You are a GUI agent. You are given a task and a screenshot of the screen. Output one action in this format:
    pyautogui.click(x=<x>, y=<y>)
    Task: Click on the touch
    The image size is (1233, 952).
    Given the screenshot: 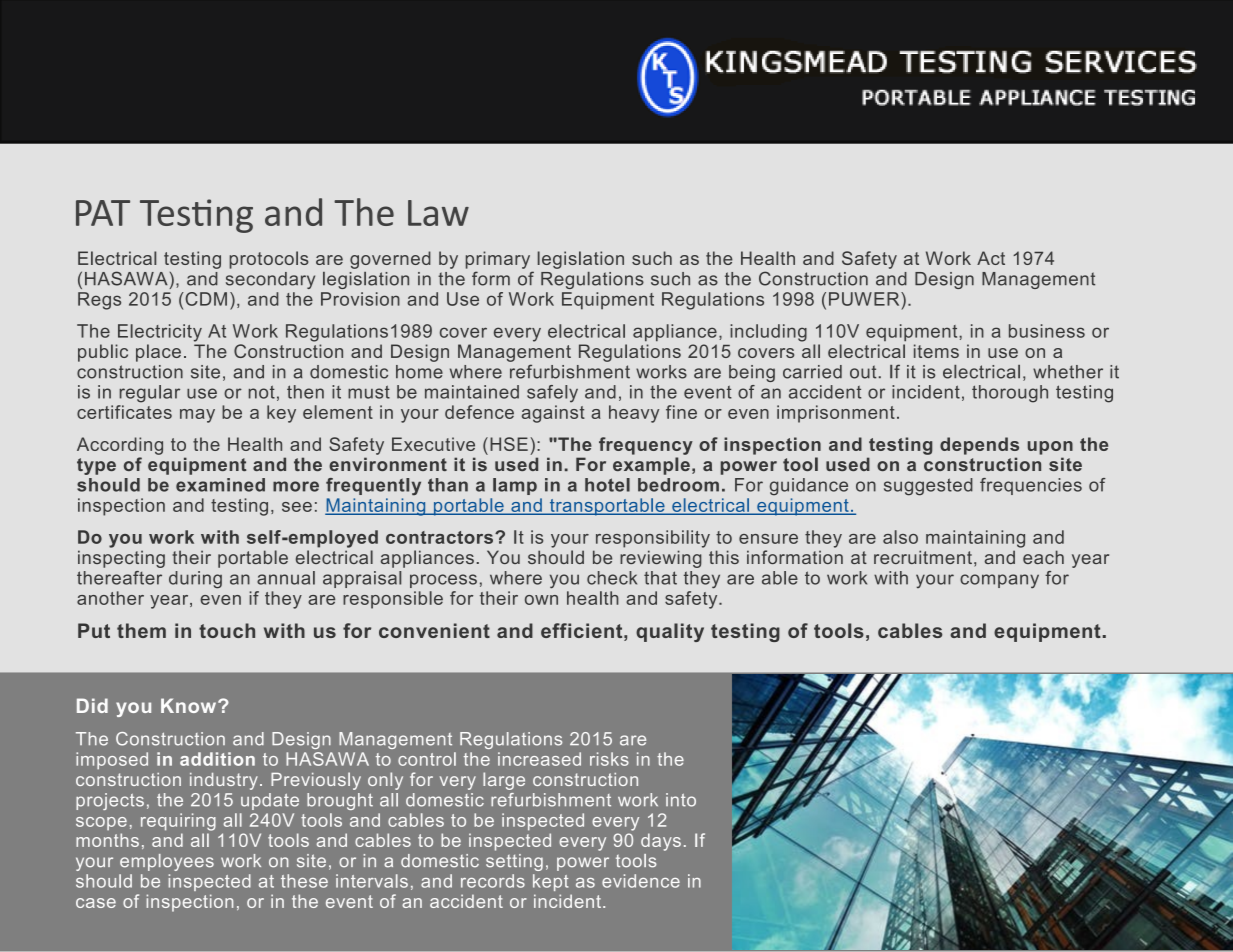 What is the action you would take?
    pyautogui.click(x=227, y=630)
